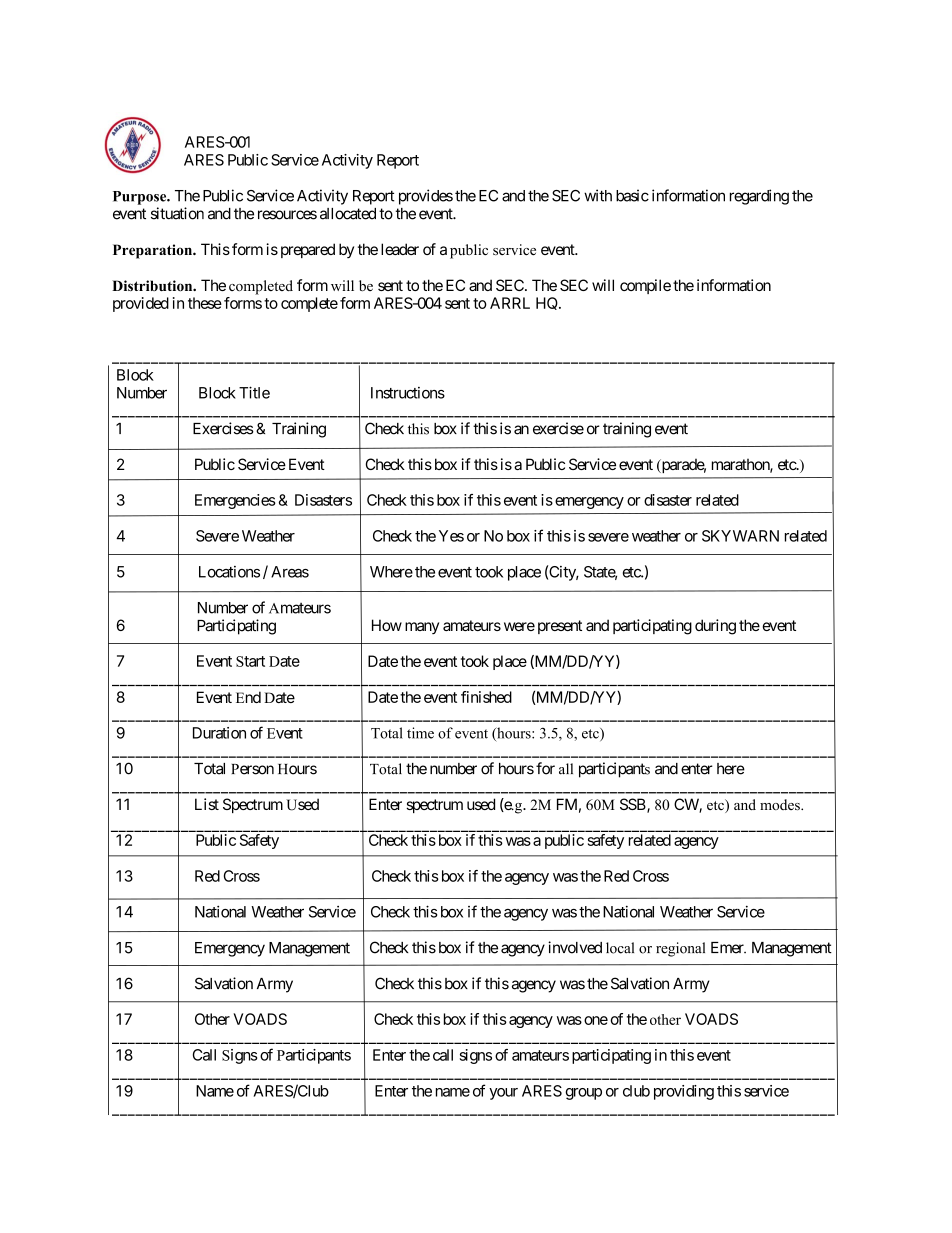 The width and height of the document is (952, 1233). Describe the element at coordinates (422, 628) in the document. I see `many` at that location.
